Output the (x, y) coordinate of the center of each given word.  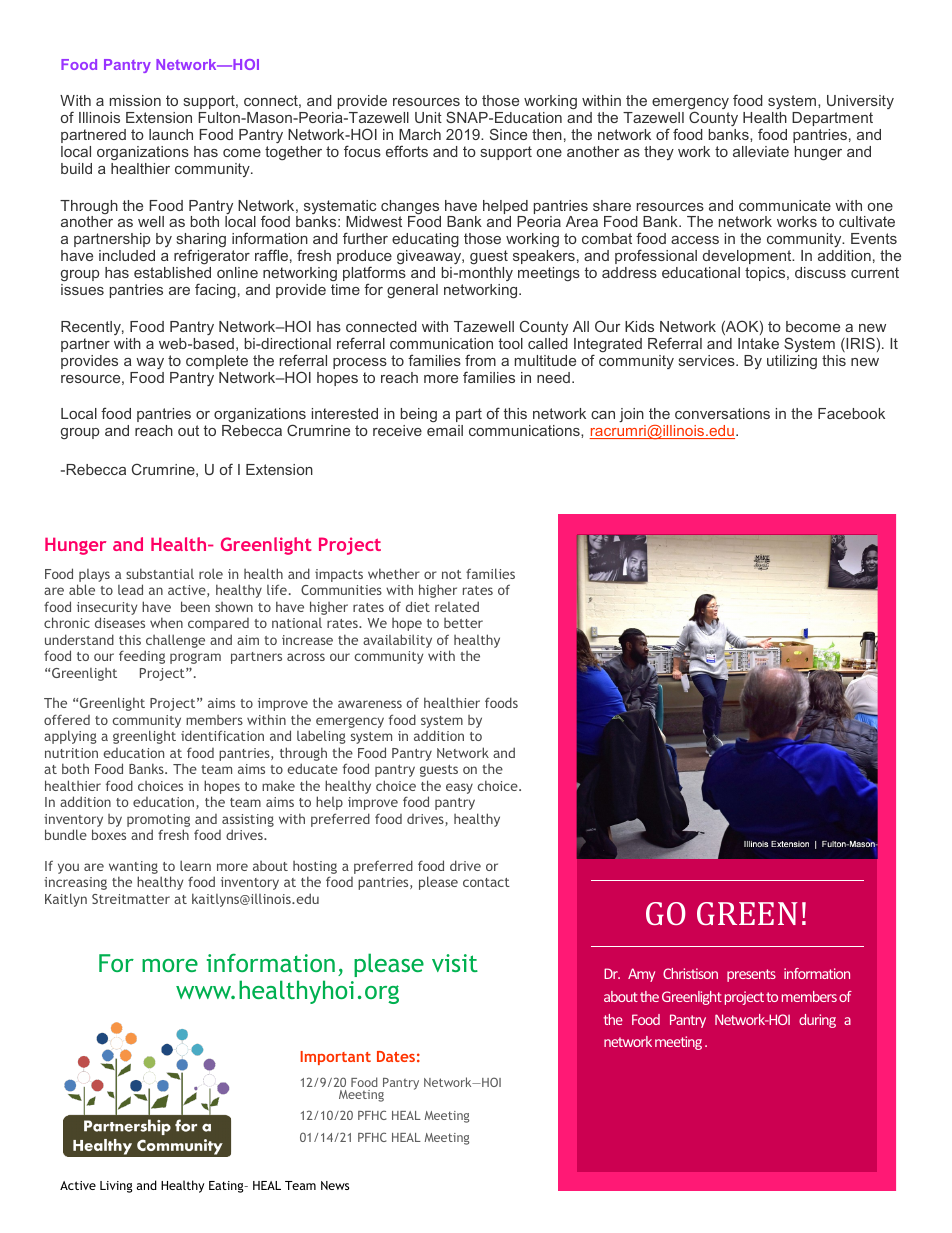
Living (116, 1187)
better (463, 623)
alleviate (761, 151)
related (457, 606)
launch (171, 134)
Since (508, 134)
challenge (175, 642)
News (335, 1185)
